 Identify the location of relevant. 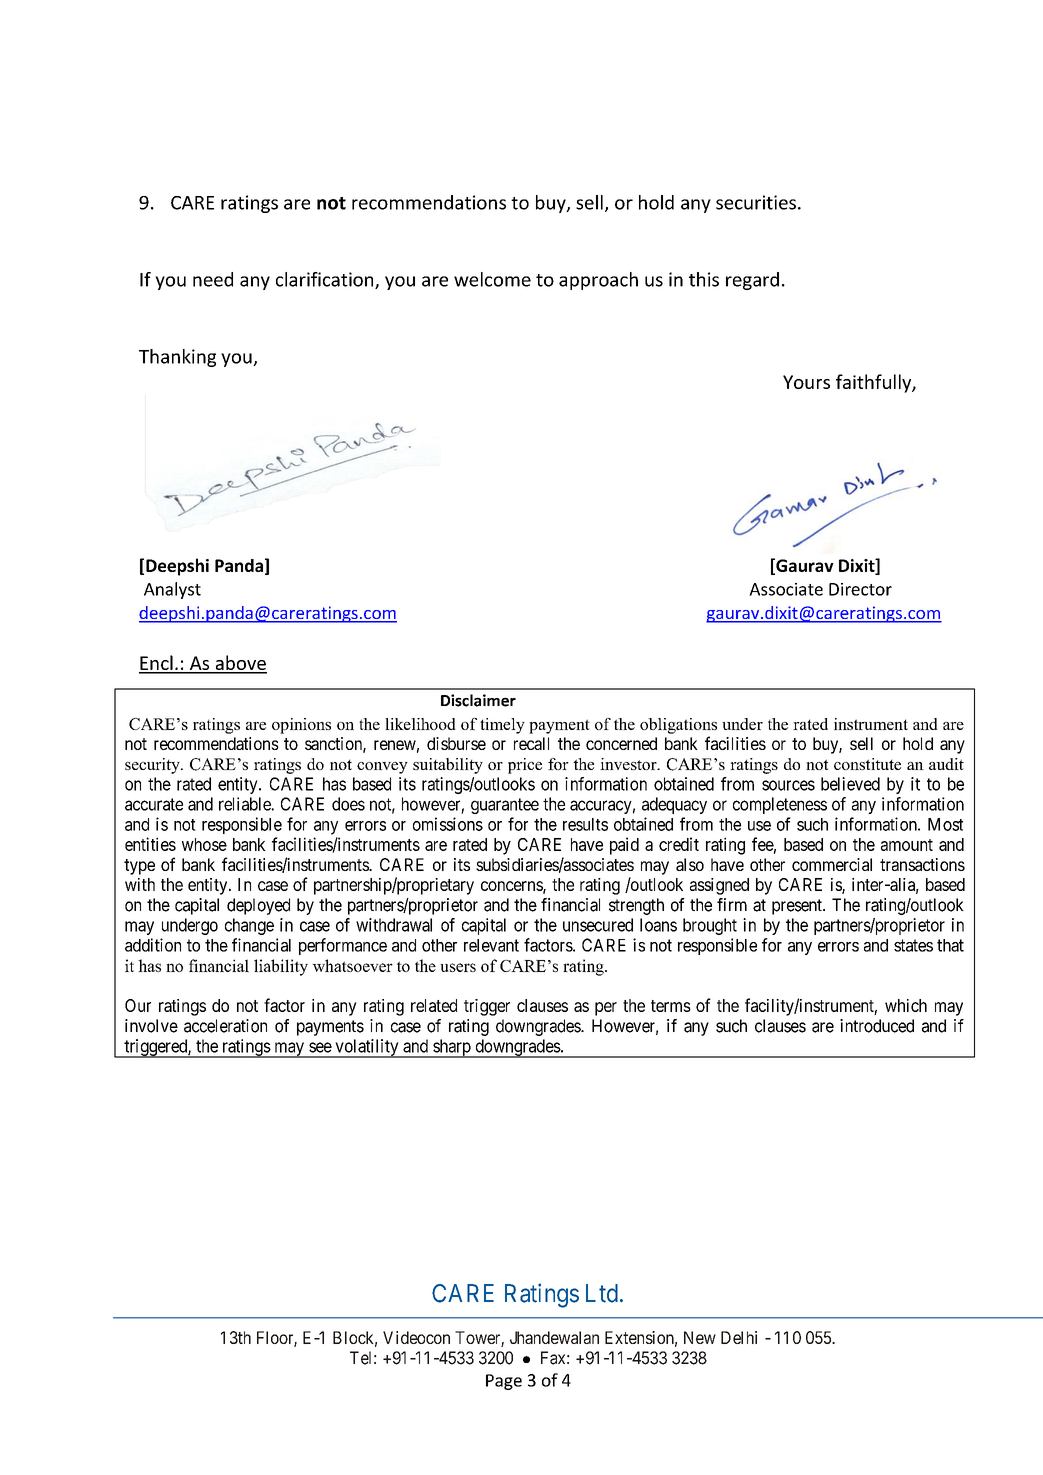
(491, 945).
